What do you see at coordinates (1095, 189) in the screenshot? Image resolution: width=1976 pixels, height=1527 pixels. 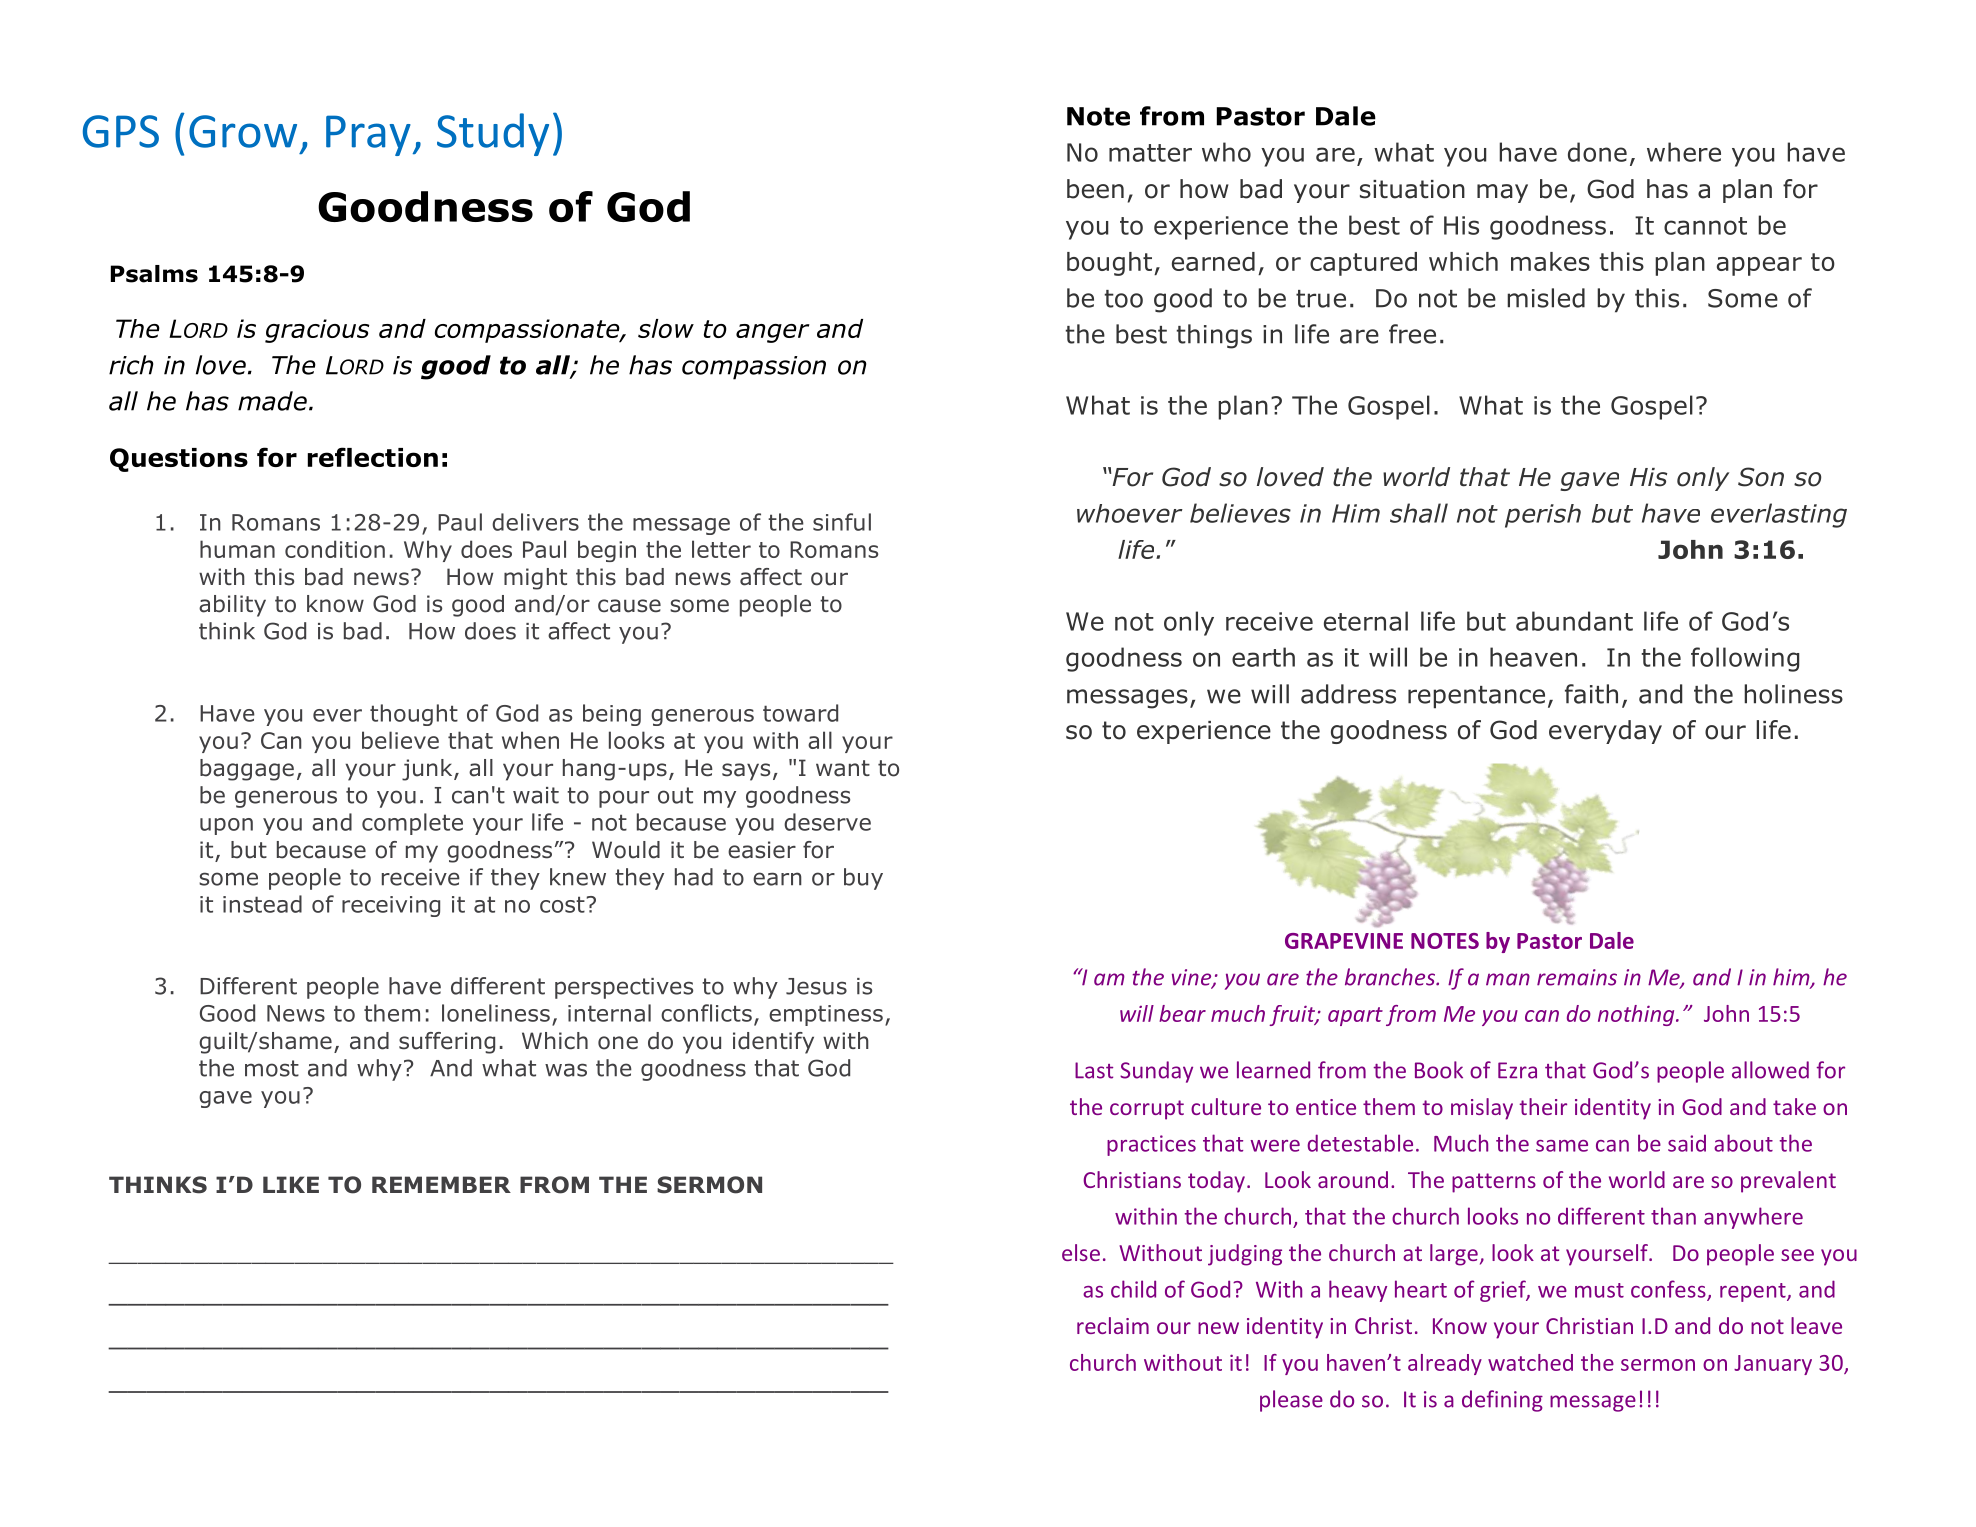 I see `been` at bounding box center [1095, 189].
